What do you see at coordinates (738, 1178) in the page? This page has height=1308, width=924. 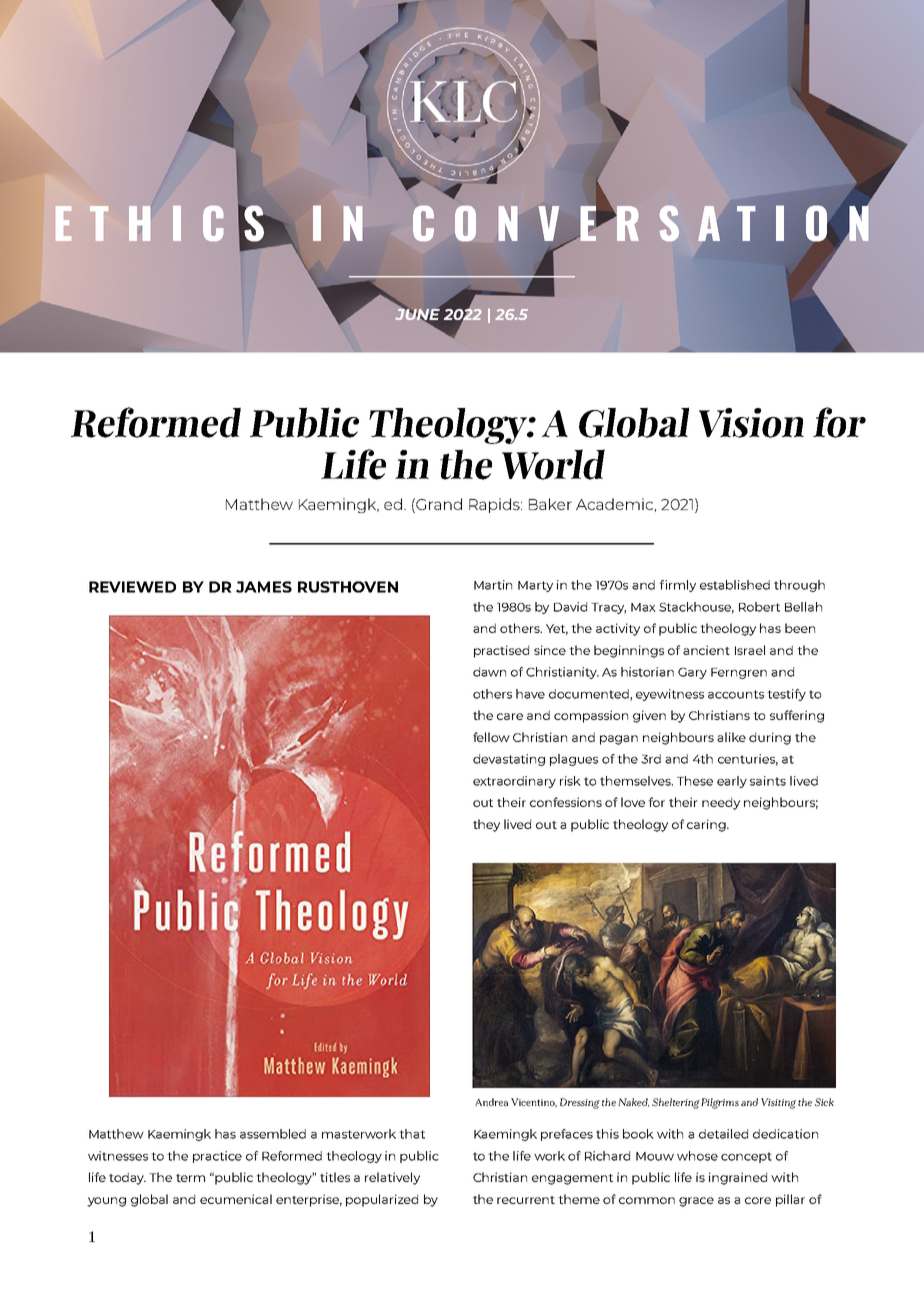 I see `ingrained` at bounding box center [738, 1178].
